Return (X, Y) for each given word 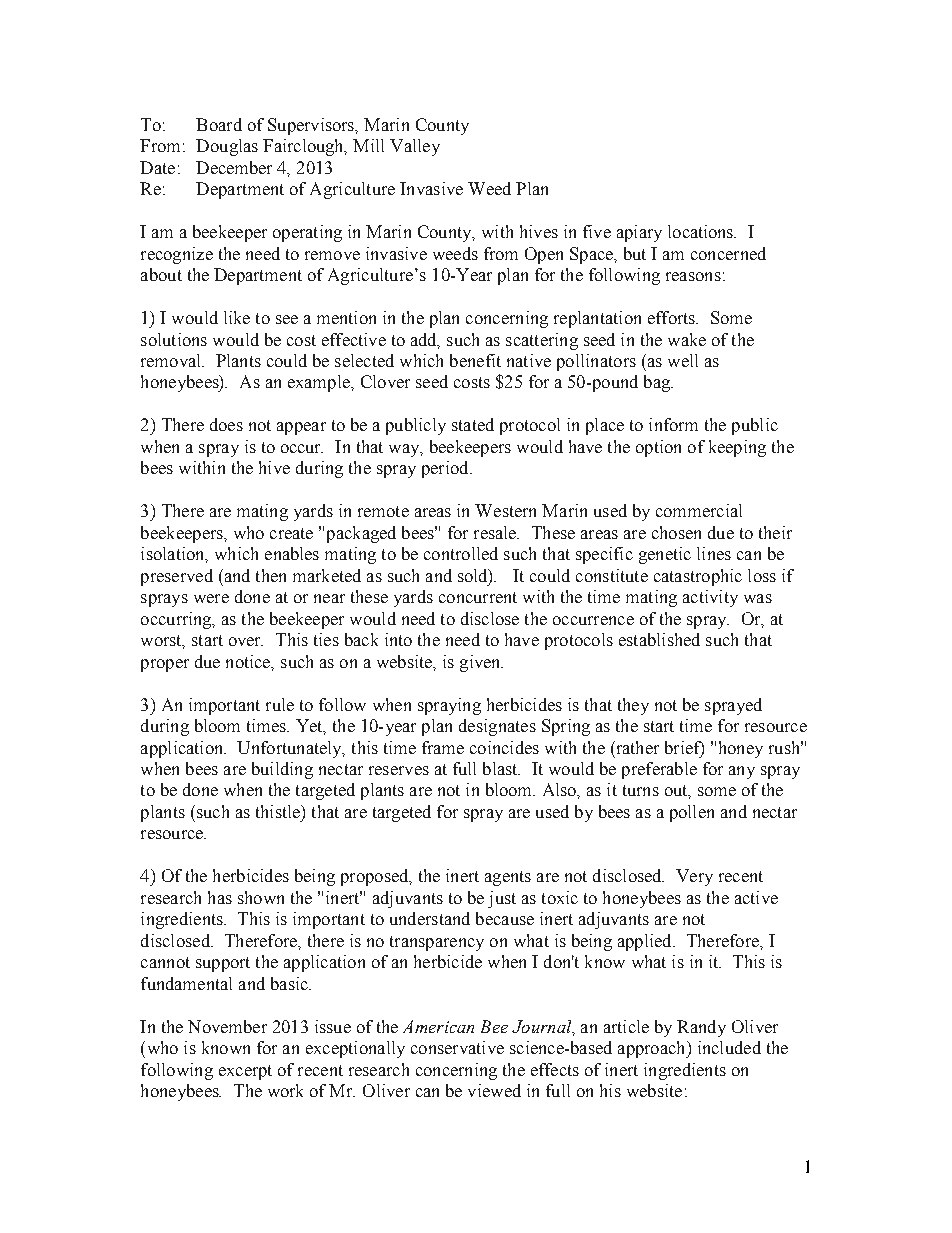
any (742, 772)
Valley (415, 147)
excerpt (245, 1072)
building (282, 770)
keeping (737, 448)
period (446, 469)
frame (443, 747)
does (226, 424)
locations (702, 231)
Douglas (227, 147)
